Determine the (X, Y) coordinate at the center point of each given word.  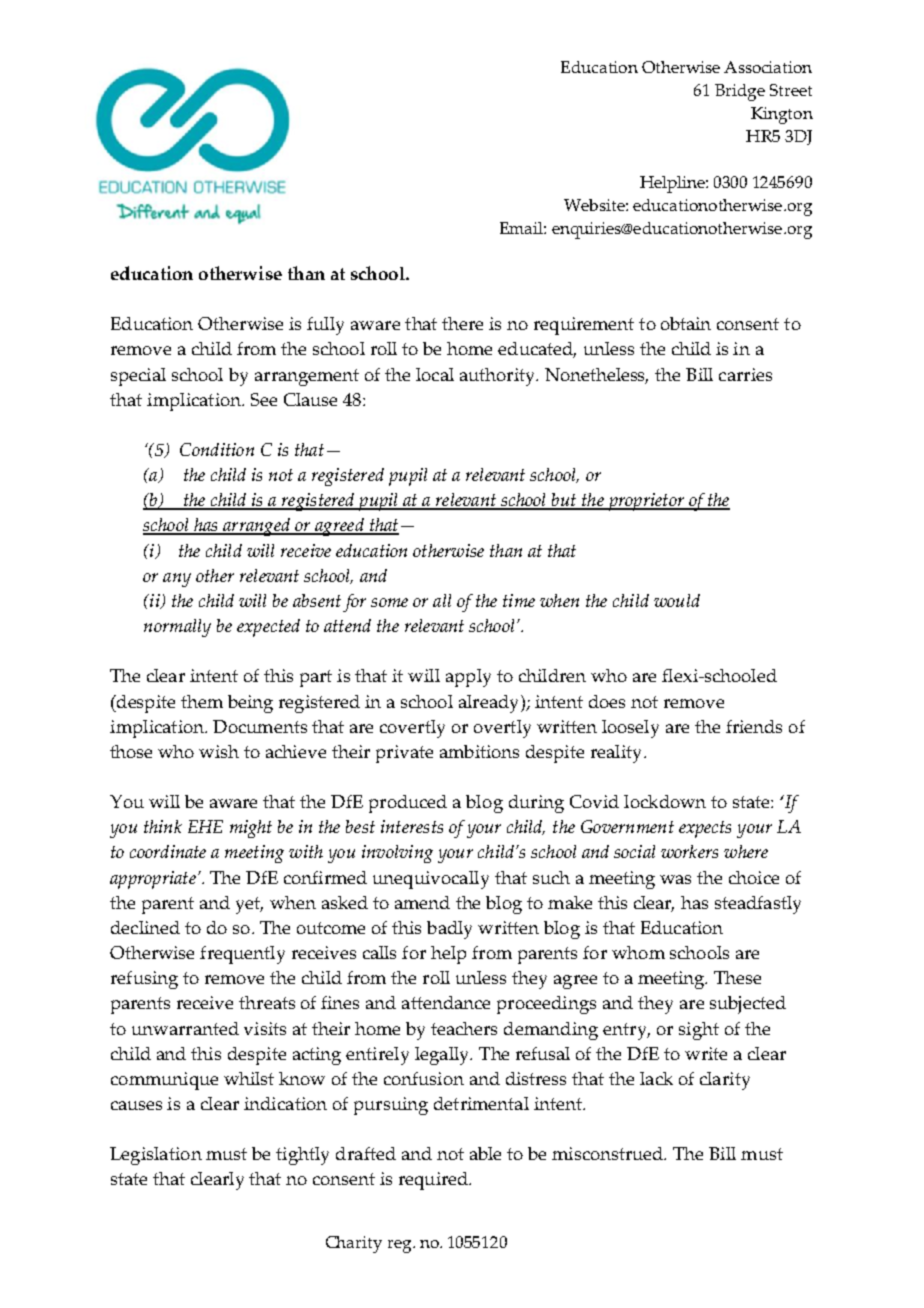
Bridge (740, 92)
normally (177, 628)
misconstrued (609, 1153)
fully (325, 326)
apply (468, 678)
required (435, 1181)
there (462, 323)
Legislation (156, 1156)
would (677, 600)
